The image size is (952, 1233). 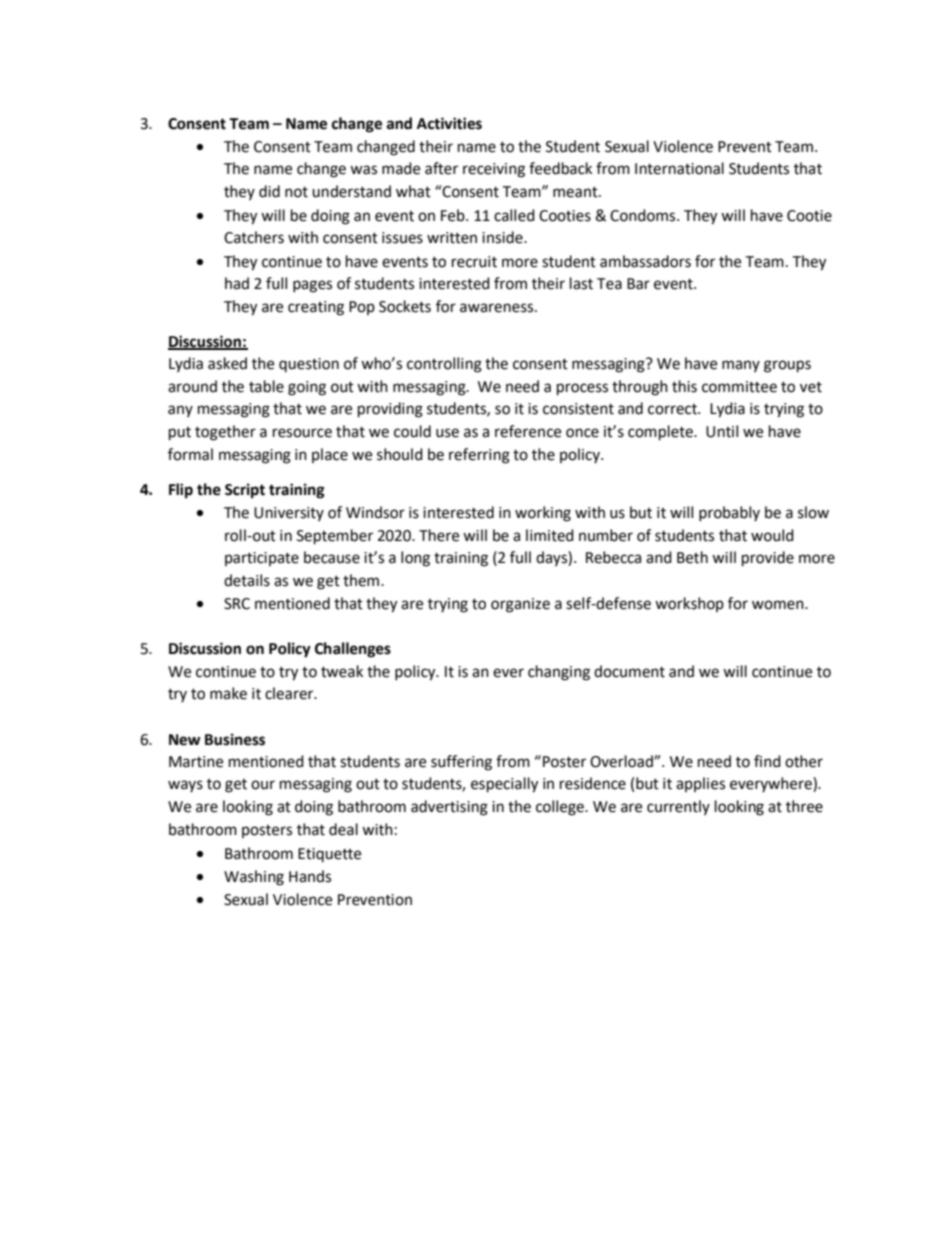 What do you see at coordinates (494, 170) in the screenshot?
I see `receiving` at bounding box center [494, 170].
